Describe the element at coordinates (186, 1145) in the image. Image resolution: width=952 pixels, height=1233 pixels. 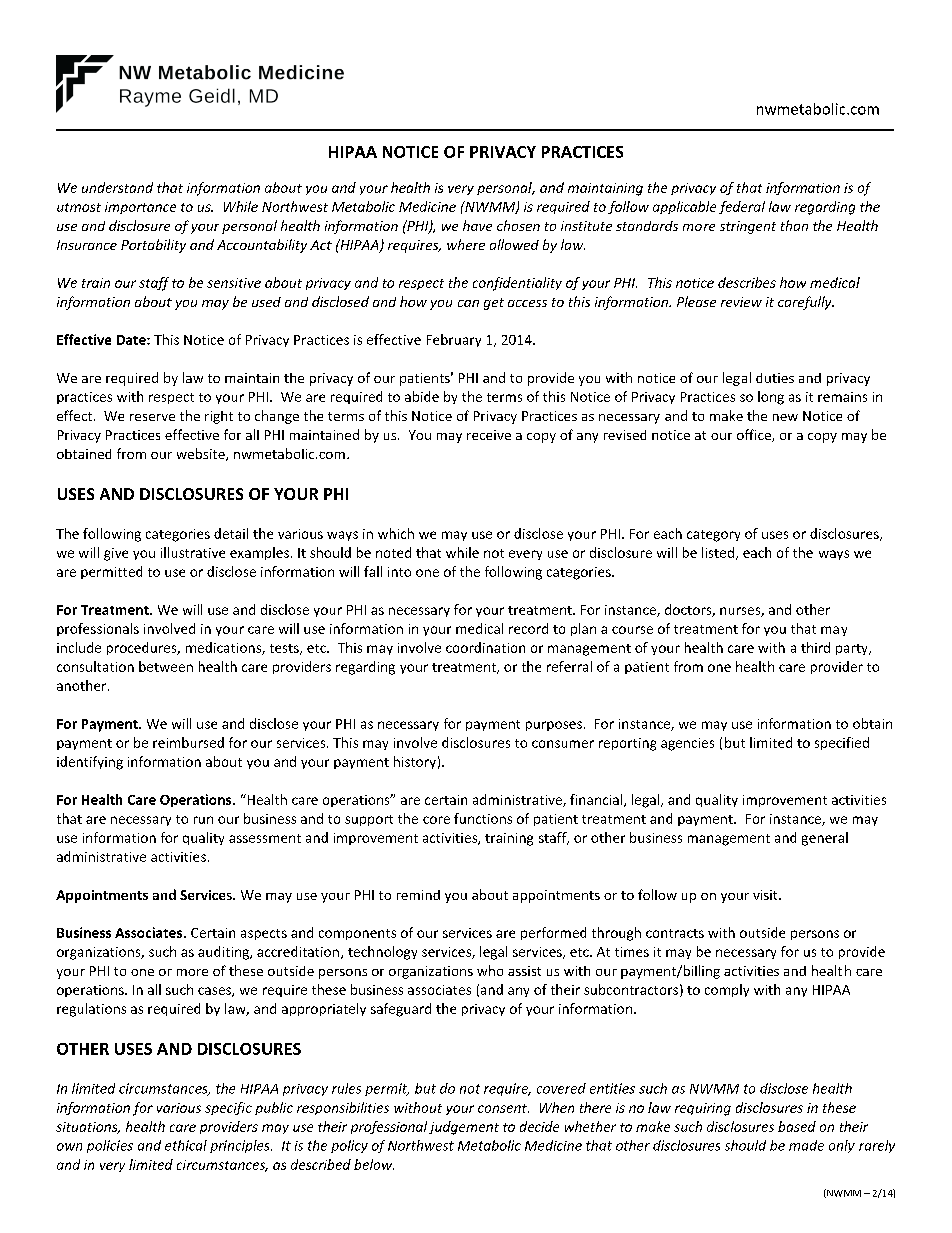
I see `ethical` at that location.
